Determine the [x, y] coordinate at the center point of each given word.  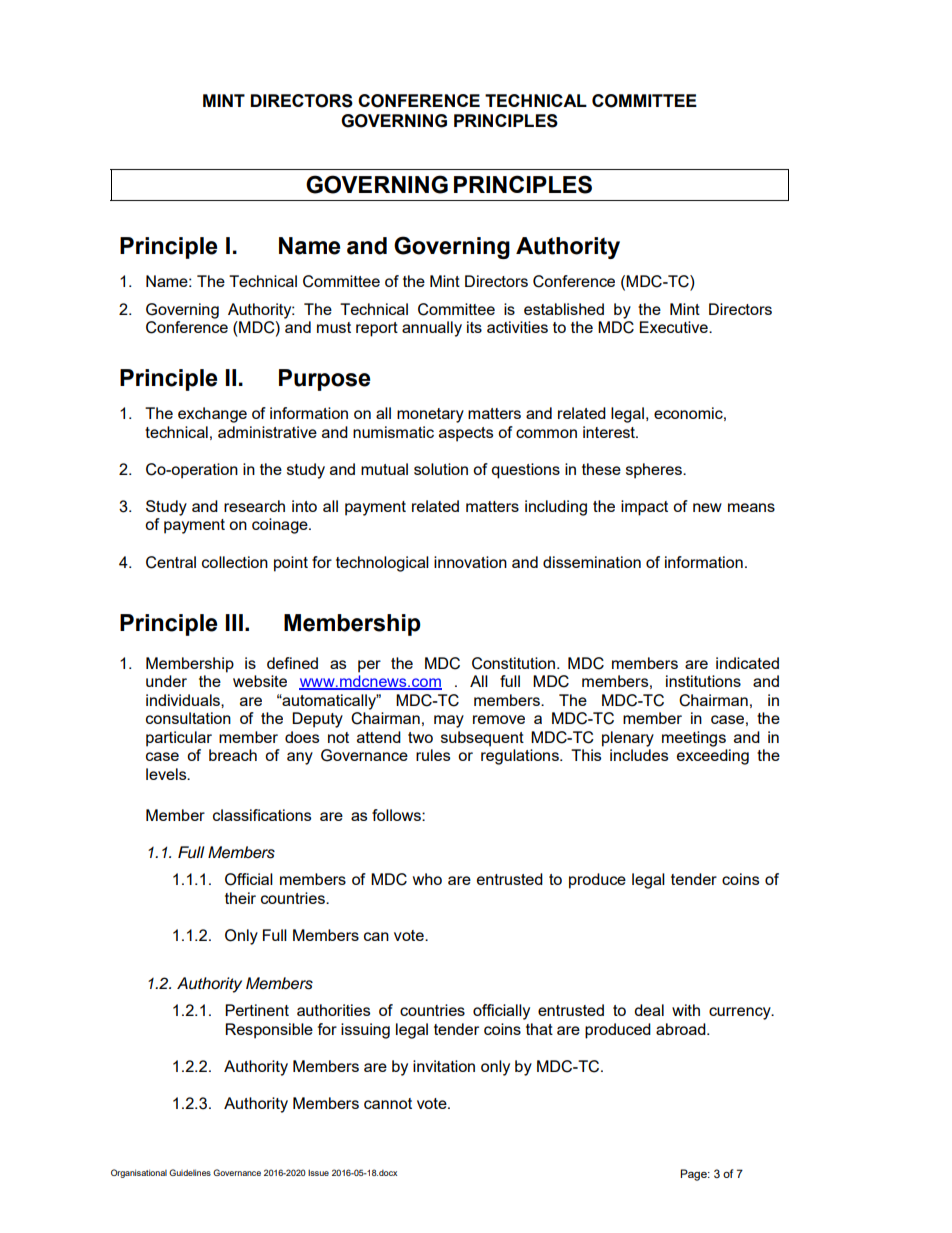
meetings [694, 739]
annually [432, 329]
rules [433, 755]
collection [235, 562]
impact [644, 508]
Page [694, 1175]
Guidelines [190, 1172]
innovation [470, 562]
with [686, 1010]
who [427, 879]
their [240, 898]
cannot [388, 1103]
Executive [675, 327]
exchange [212, 415]
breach [233, 755]
